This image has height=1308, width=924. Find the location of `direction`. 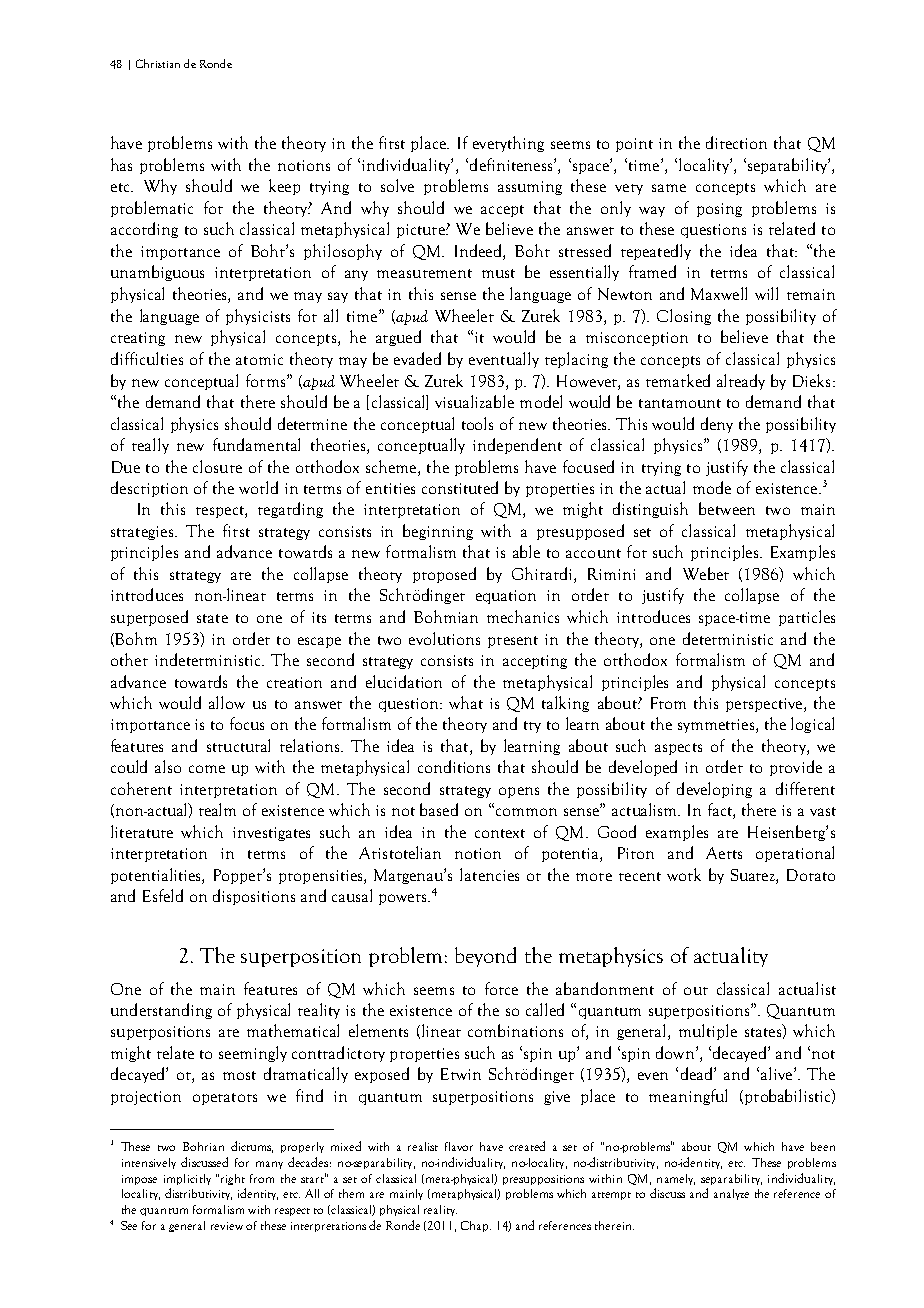

direction is located at coordinates (736, 142).
